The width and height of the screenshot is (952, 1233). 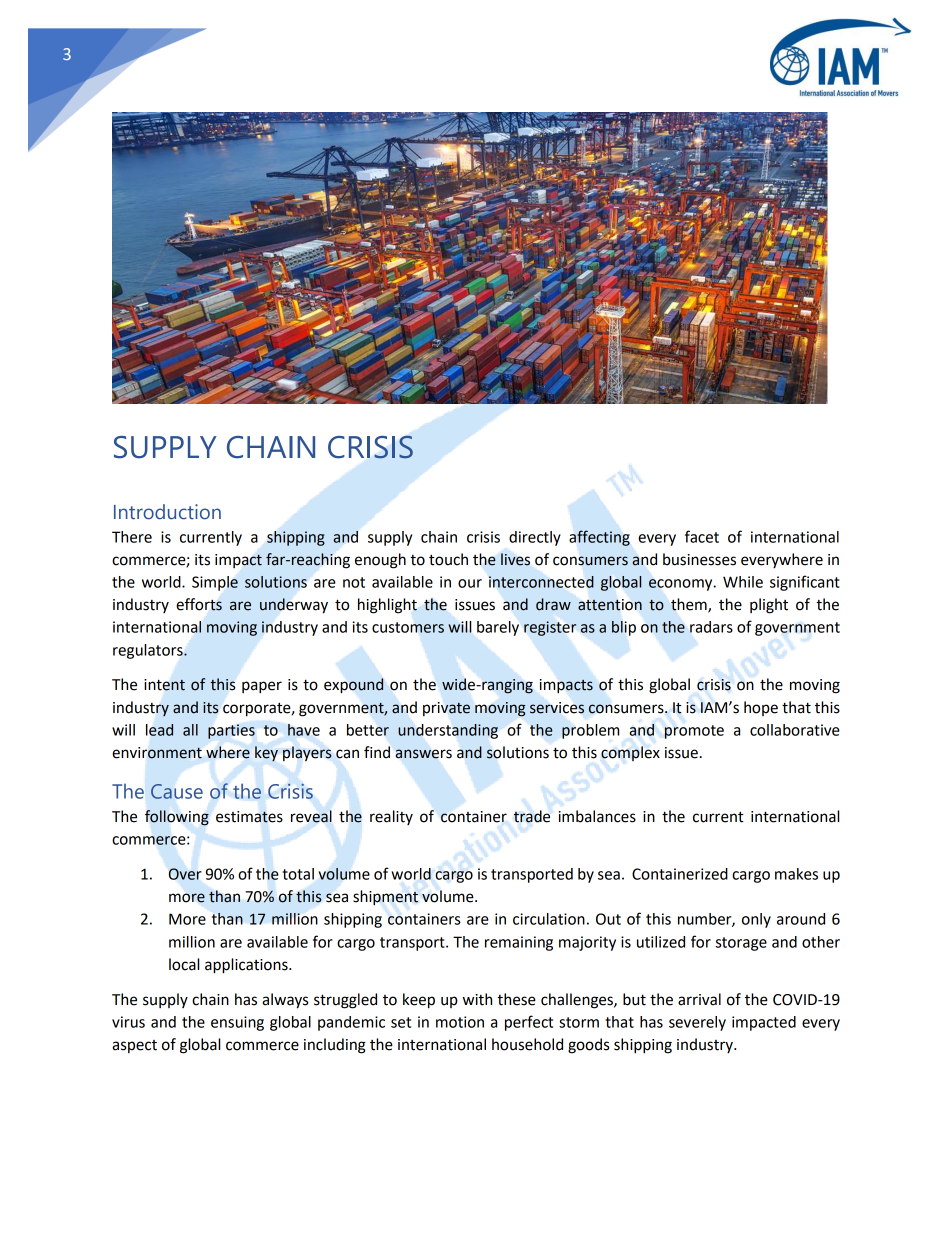 What do you see at coordinates (460, 1022) in the screenshot?
I see `motion` at bounding box center [460, 1022].
